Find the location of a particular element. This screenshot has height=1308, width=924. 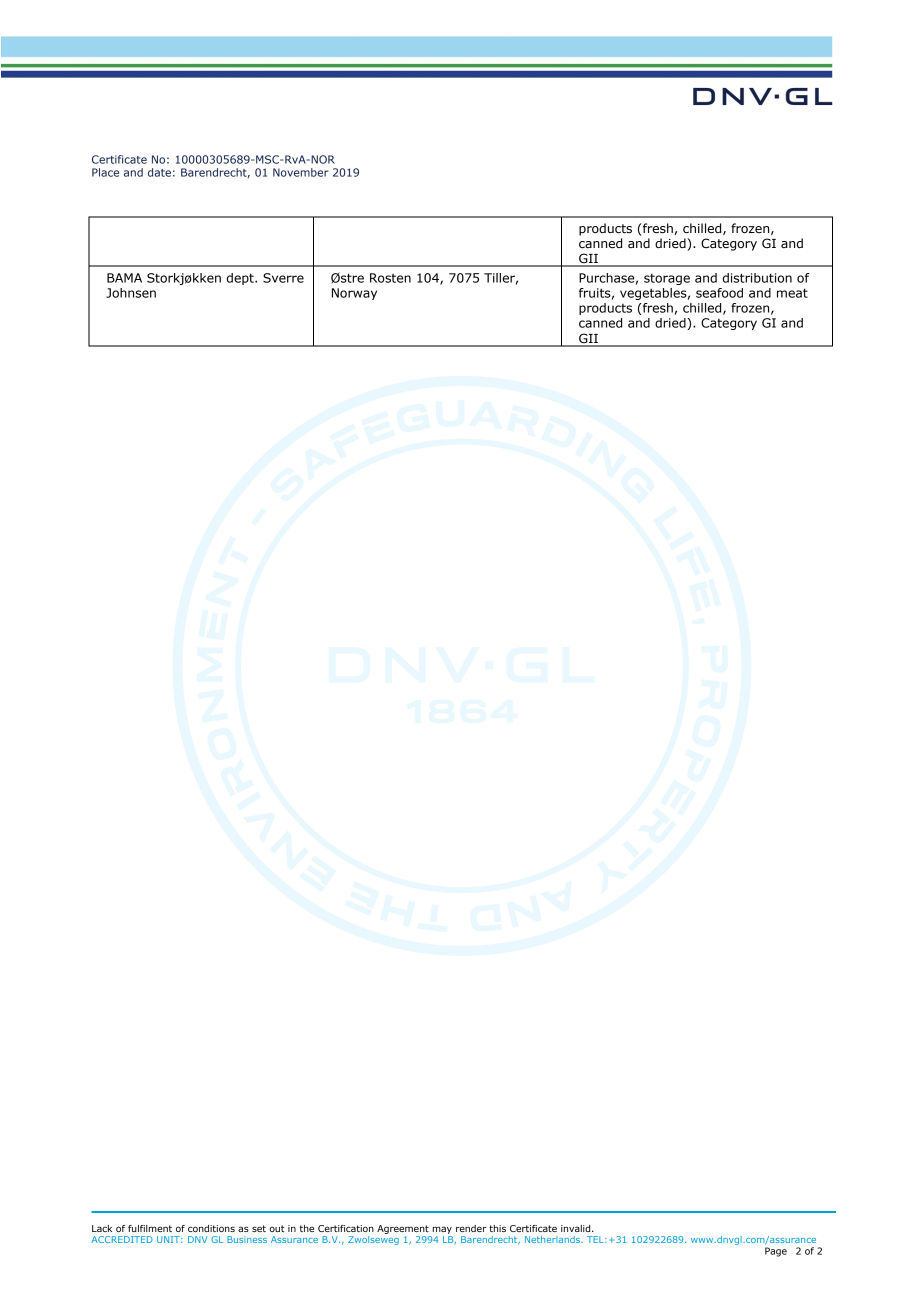

dept is located at coordinates (241, 279).
